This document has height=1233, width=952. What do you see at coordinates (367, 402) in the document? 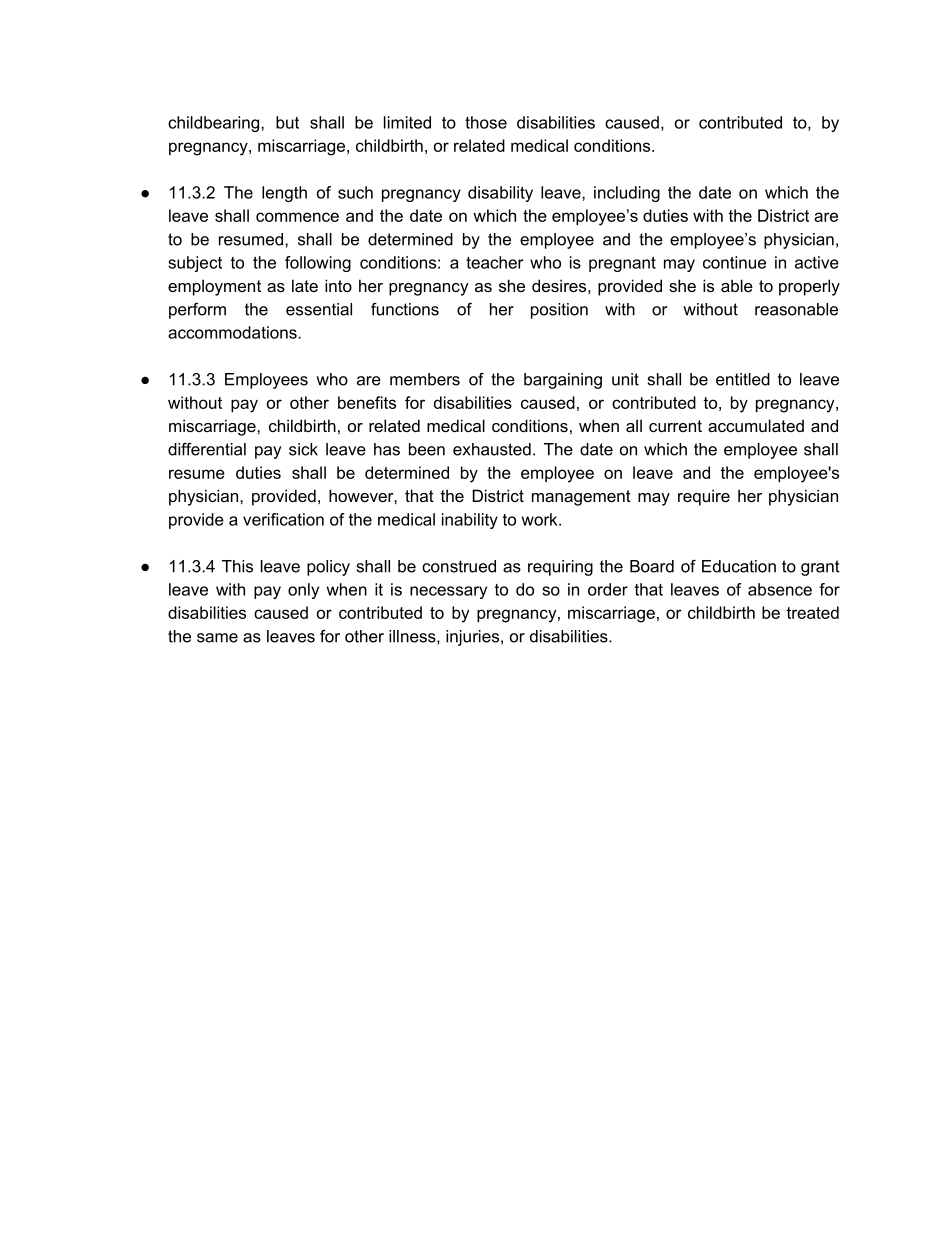
I see `benefits` at bounding box center [367, 402].
